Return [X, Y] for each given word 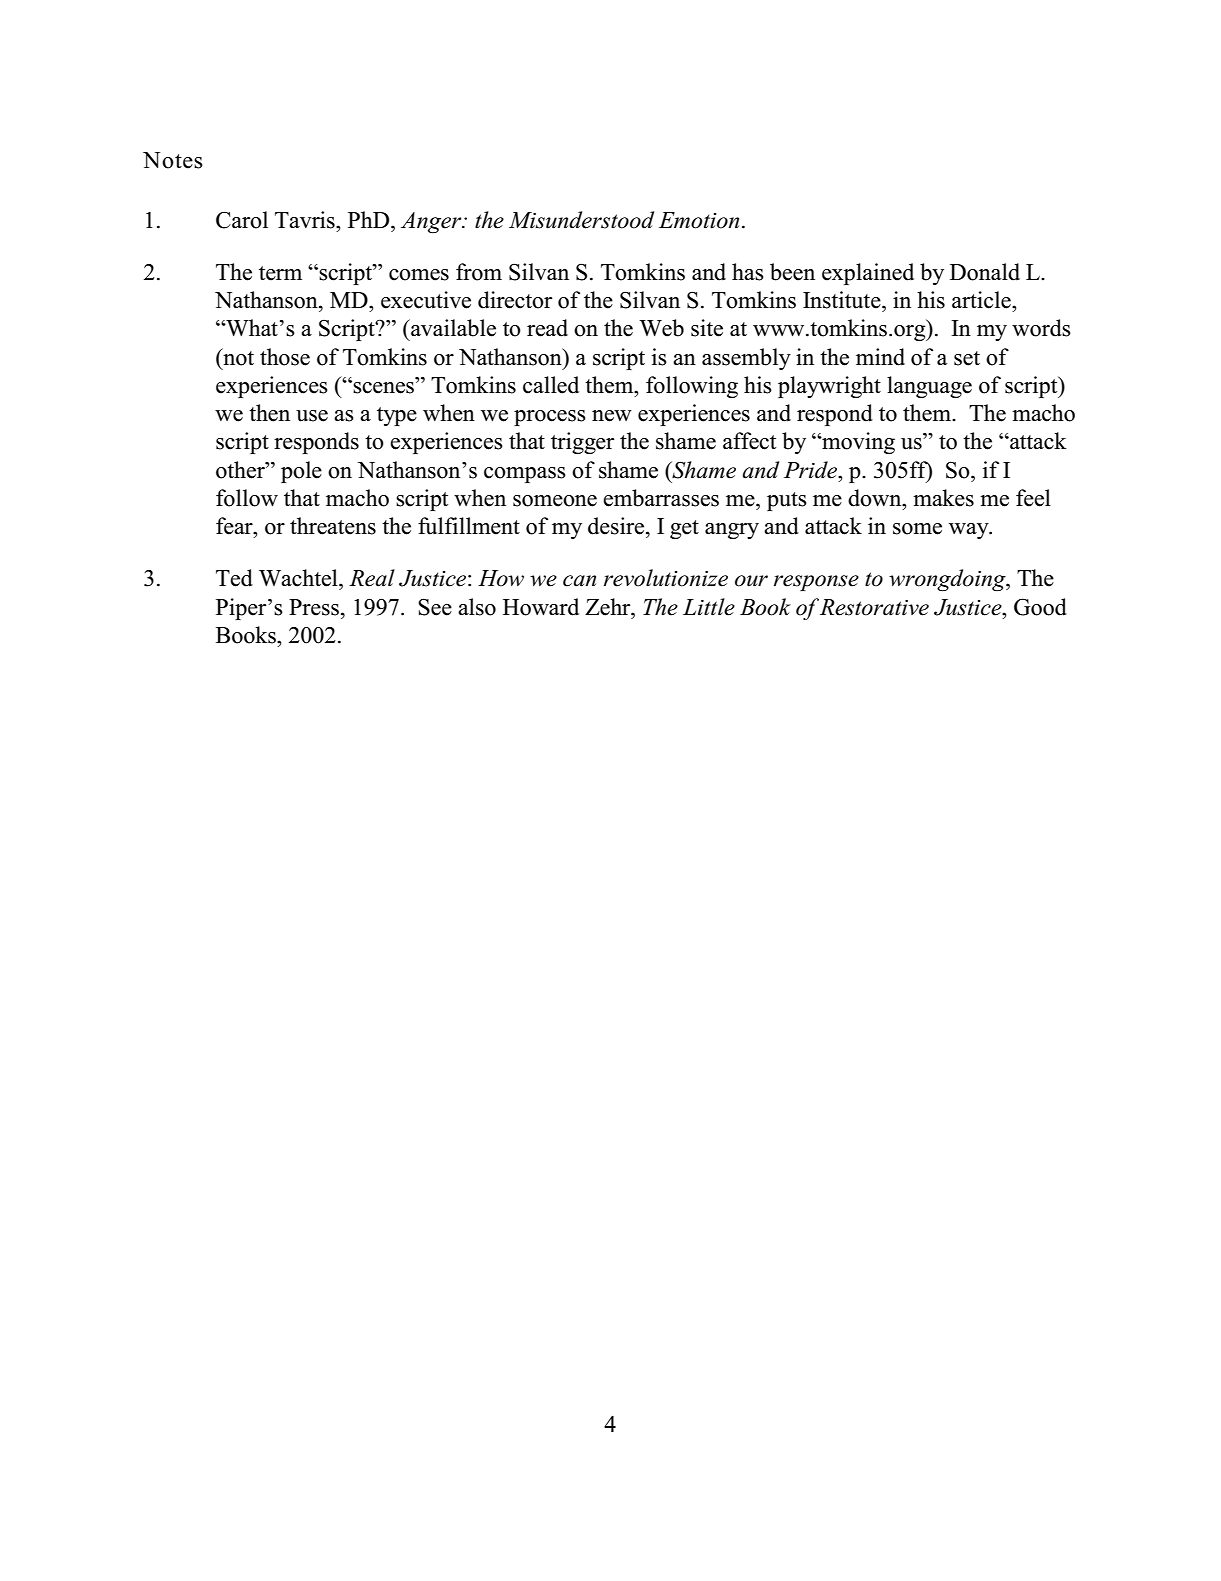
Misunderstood [581, 220]
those [285, 357]
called [551, 385]
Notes [173, 160]
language [929, 387]
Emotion [699, 220]
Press [314, 607]
